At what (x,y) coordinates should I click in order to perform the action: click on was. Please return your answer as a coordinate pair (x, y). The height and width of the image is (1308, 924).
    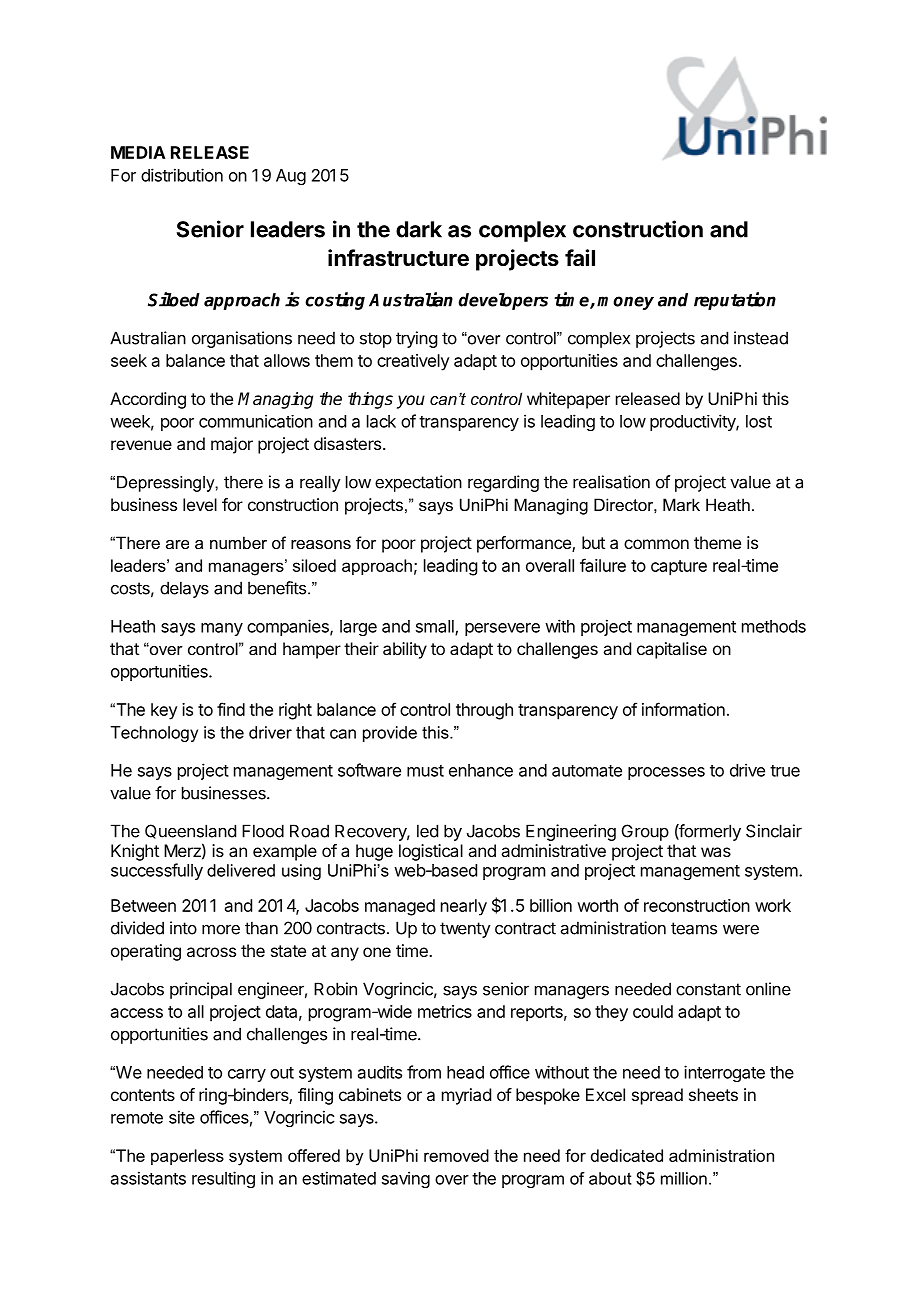
    Looking at the image, I should click on (716, 852).
